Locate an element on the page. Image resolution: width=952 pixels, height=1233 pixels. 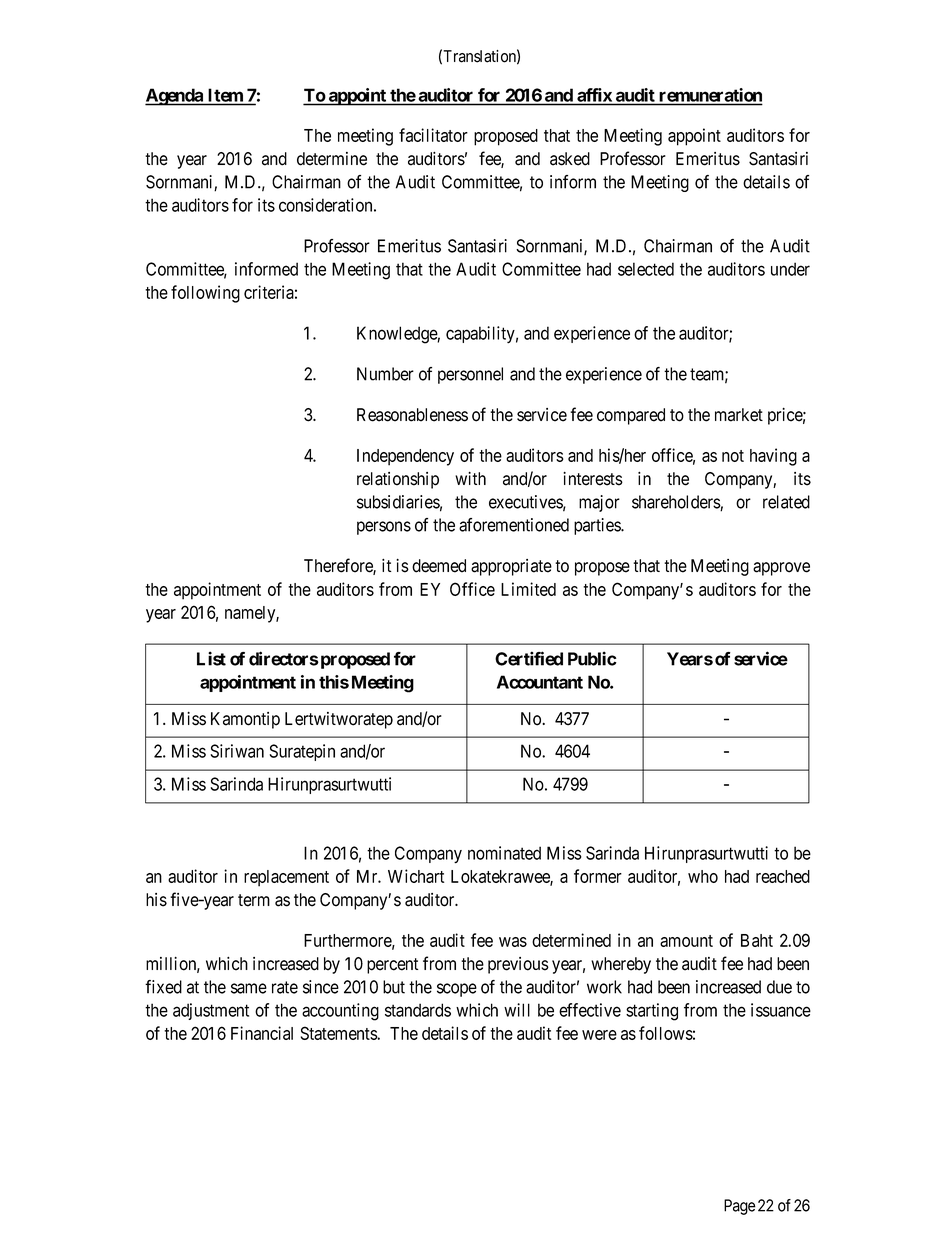
Financial is located at coordinates (262, 1033).
